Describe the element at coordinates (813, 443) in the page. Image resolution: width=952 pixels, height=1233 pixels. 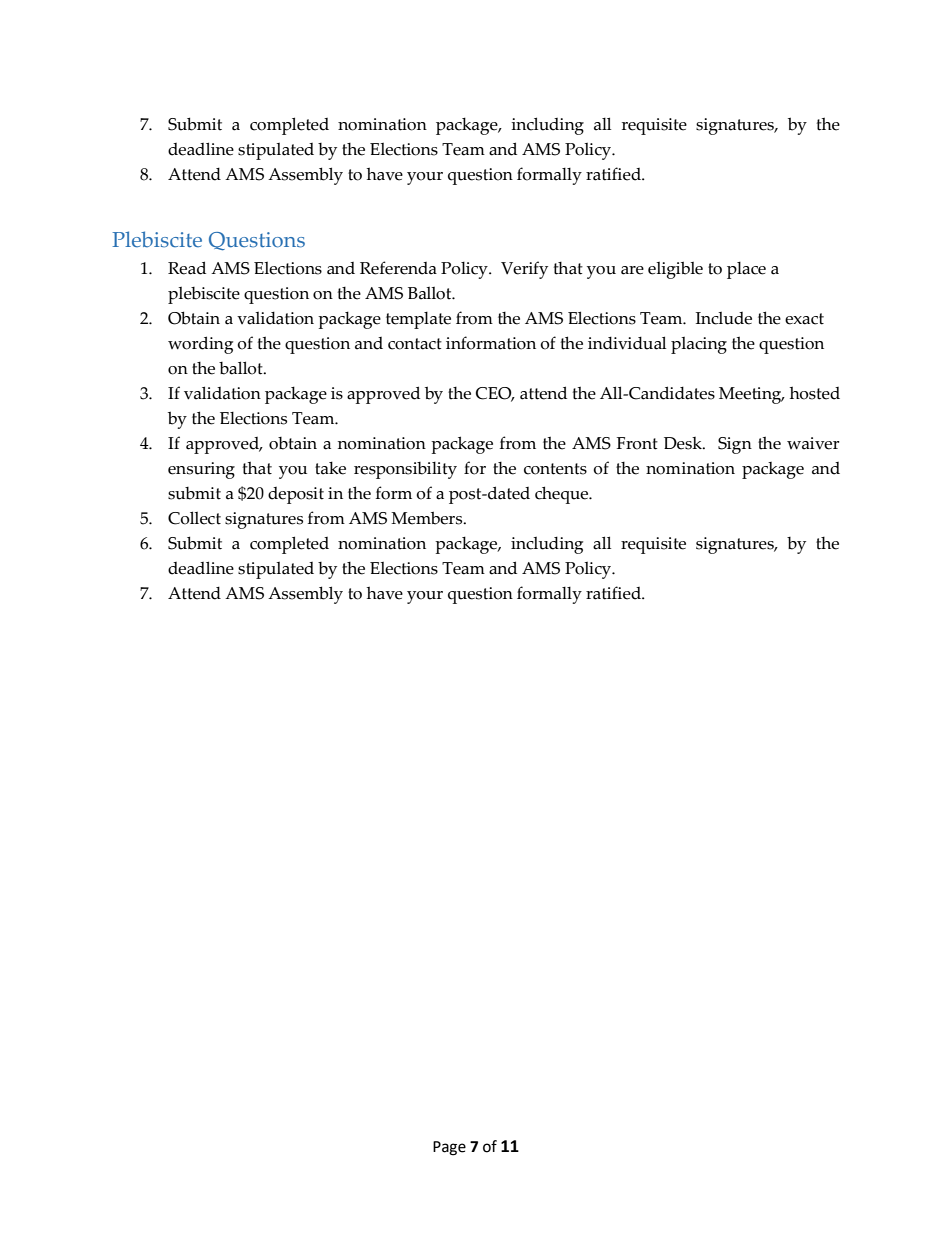
I see `waiver` at that location.
